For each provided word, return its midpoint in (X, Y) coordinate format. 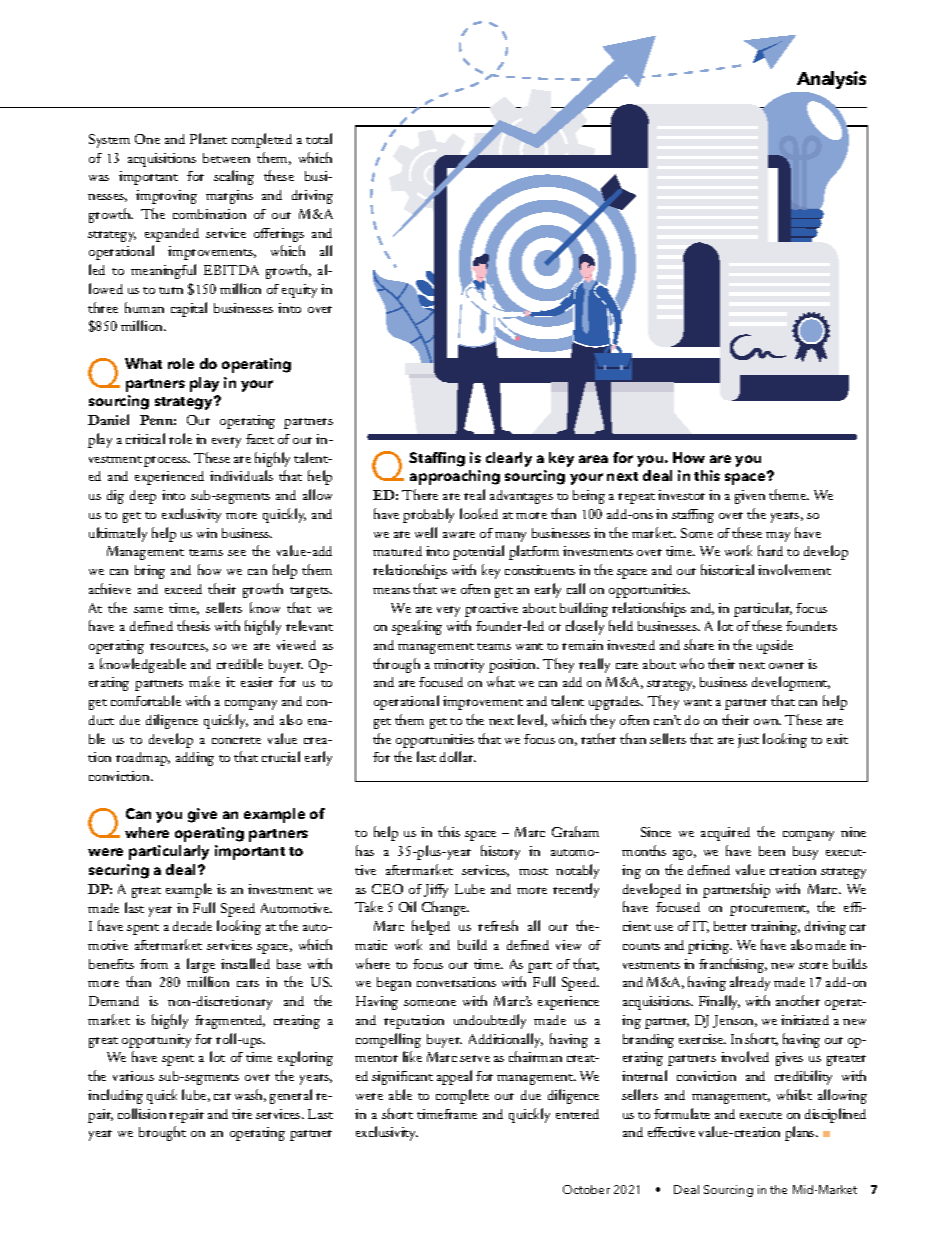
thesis (193, 625)
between (226, 158)
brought (162, 1133)
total (319, 138)
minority (459, 666)
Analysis (831, 80)
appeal (454, 1077)
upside (775, 647)
